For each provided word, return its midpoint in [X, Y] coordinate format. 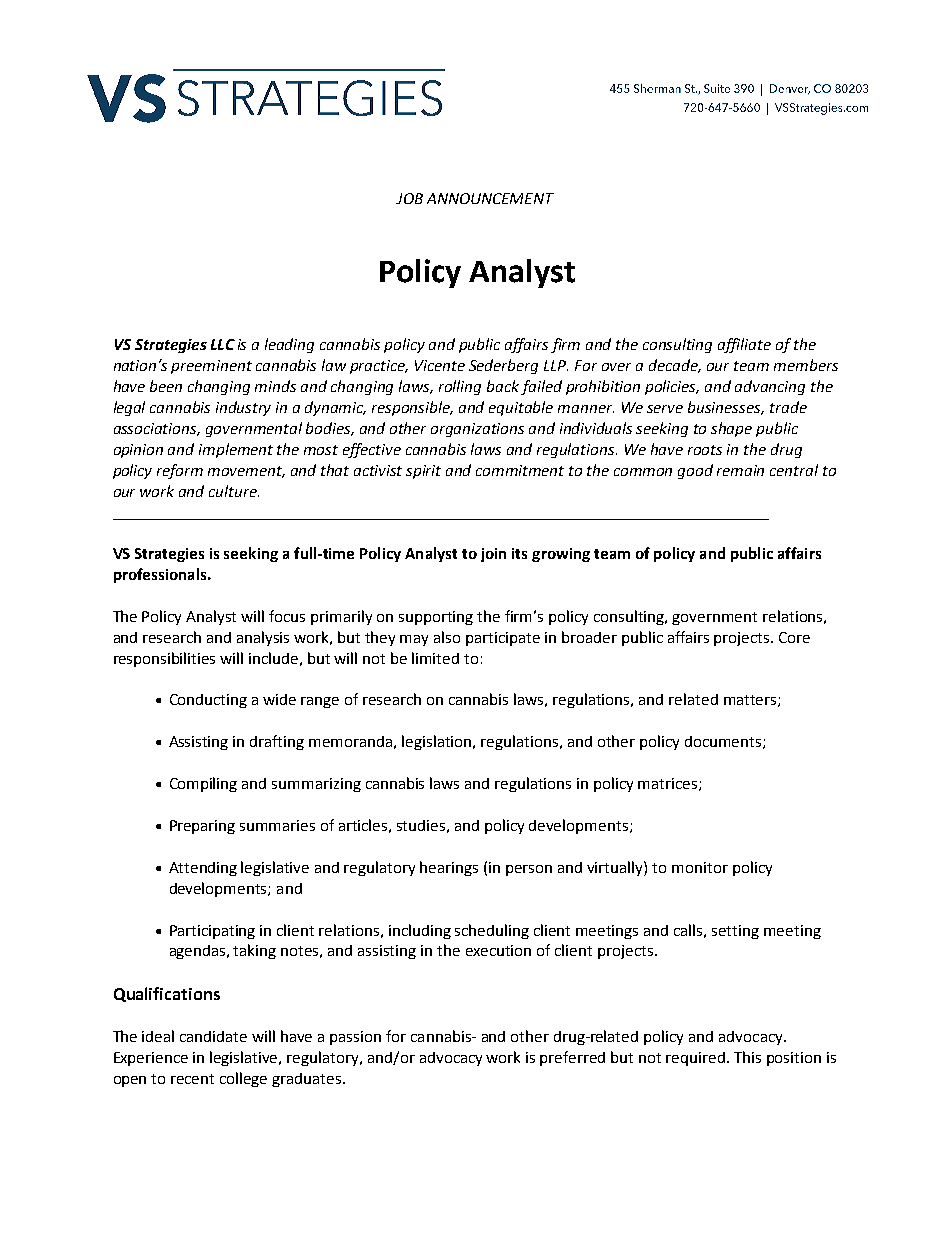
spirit [423, 472]
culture [234, 491]
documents [724, 742]
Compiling [203, 784]
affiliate [744, 345]
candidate [213, 1036]
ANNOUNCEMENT [490, 198]
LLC [223, 344]
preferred [572, 1058]
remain [740, 470]
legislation [438, 742]
